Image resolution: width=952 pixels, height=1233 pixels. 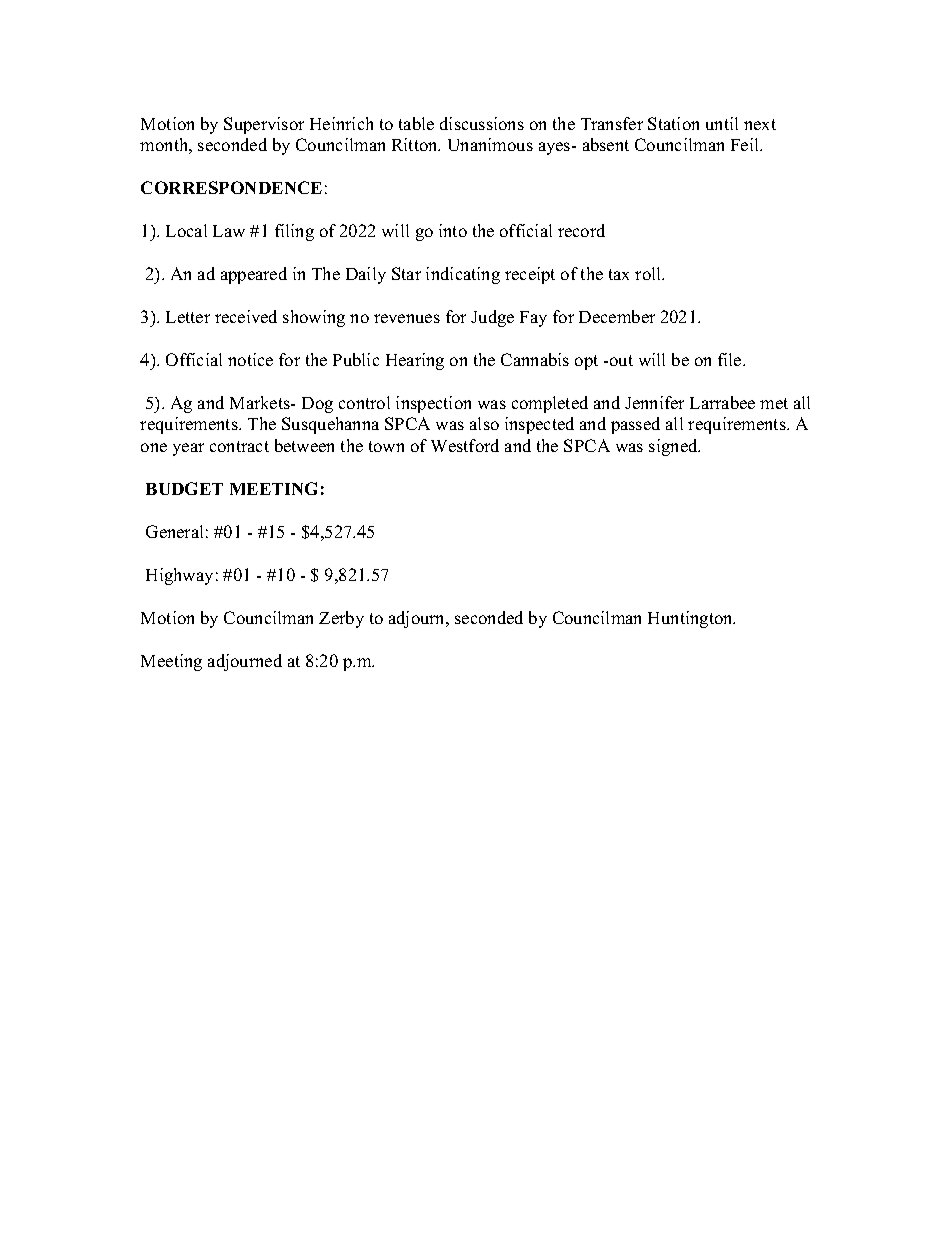 I want to click on Unanimous, so click(x=490, y=144).
